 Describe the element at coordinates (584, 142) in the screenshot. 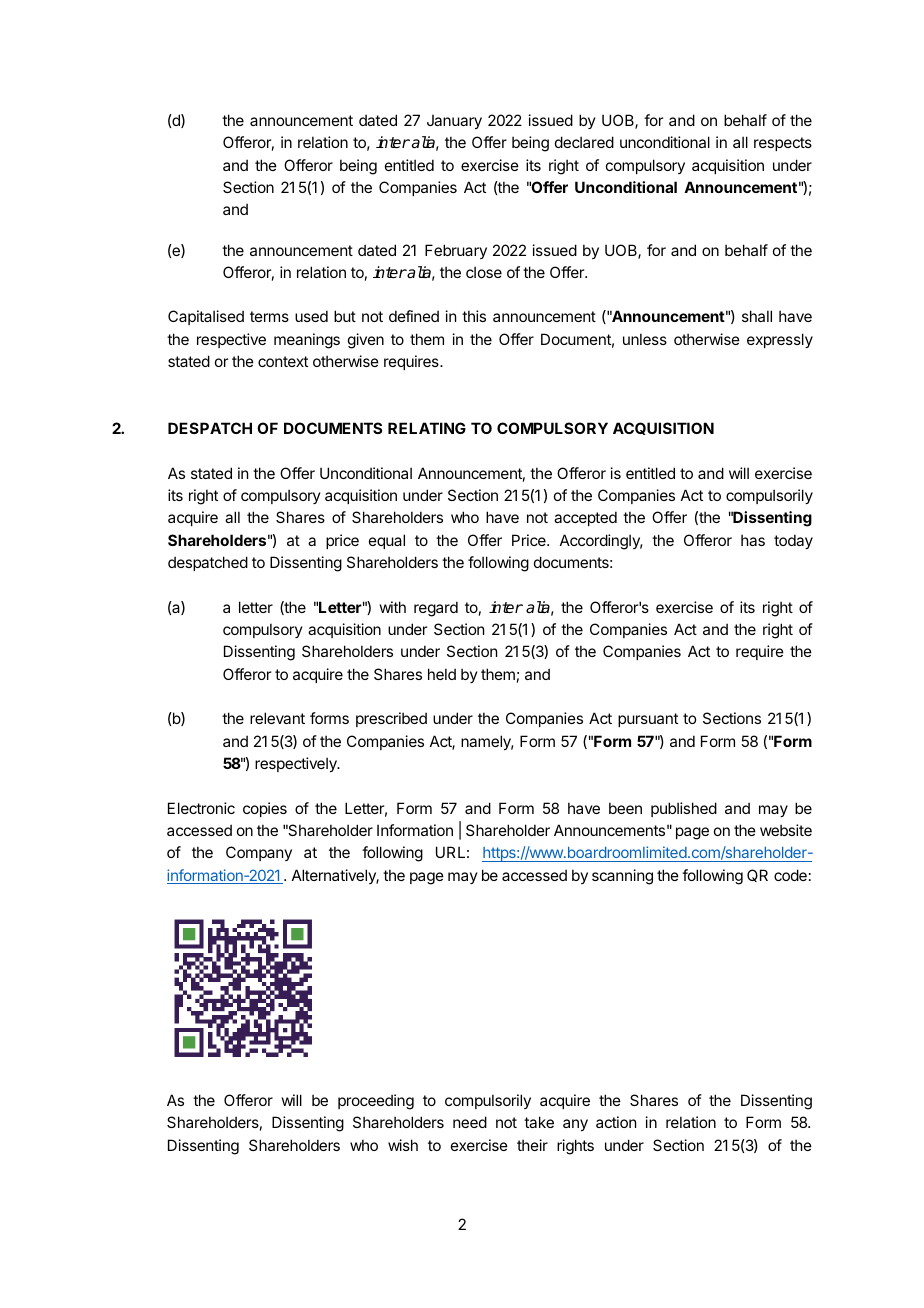

I see `declared` at that location.
